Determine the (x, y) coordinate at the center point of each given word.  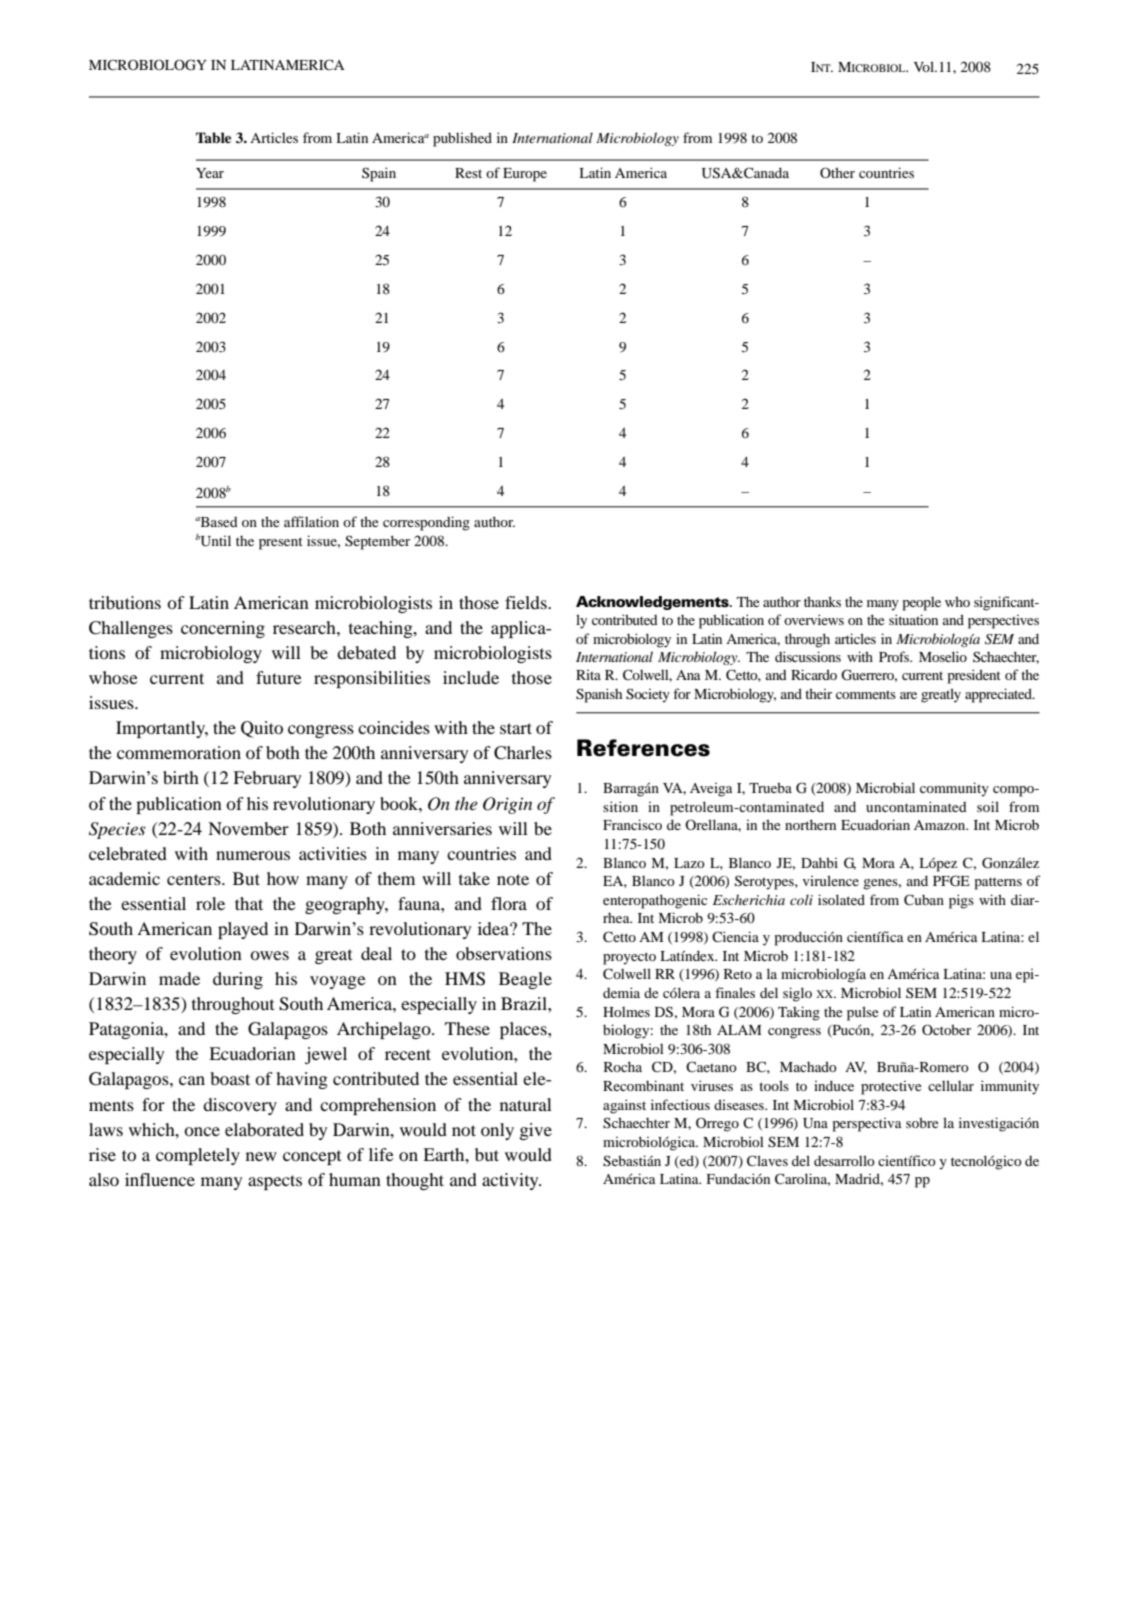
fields (527, 602)
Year (210, 173)
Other (837, 172)
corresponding (426, 523)
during (238, 980)
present (281, 543)
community (954, 789)
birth (181, 777)
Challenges (131, 629)
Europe (525, 175)
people (921, 604)
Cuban (924, 900)
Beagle (525, 980)
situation (913, 619)
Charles (523, 753)
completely (198, 1156)
